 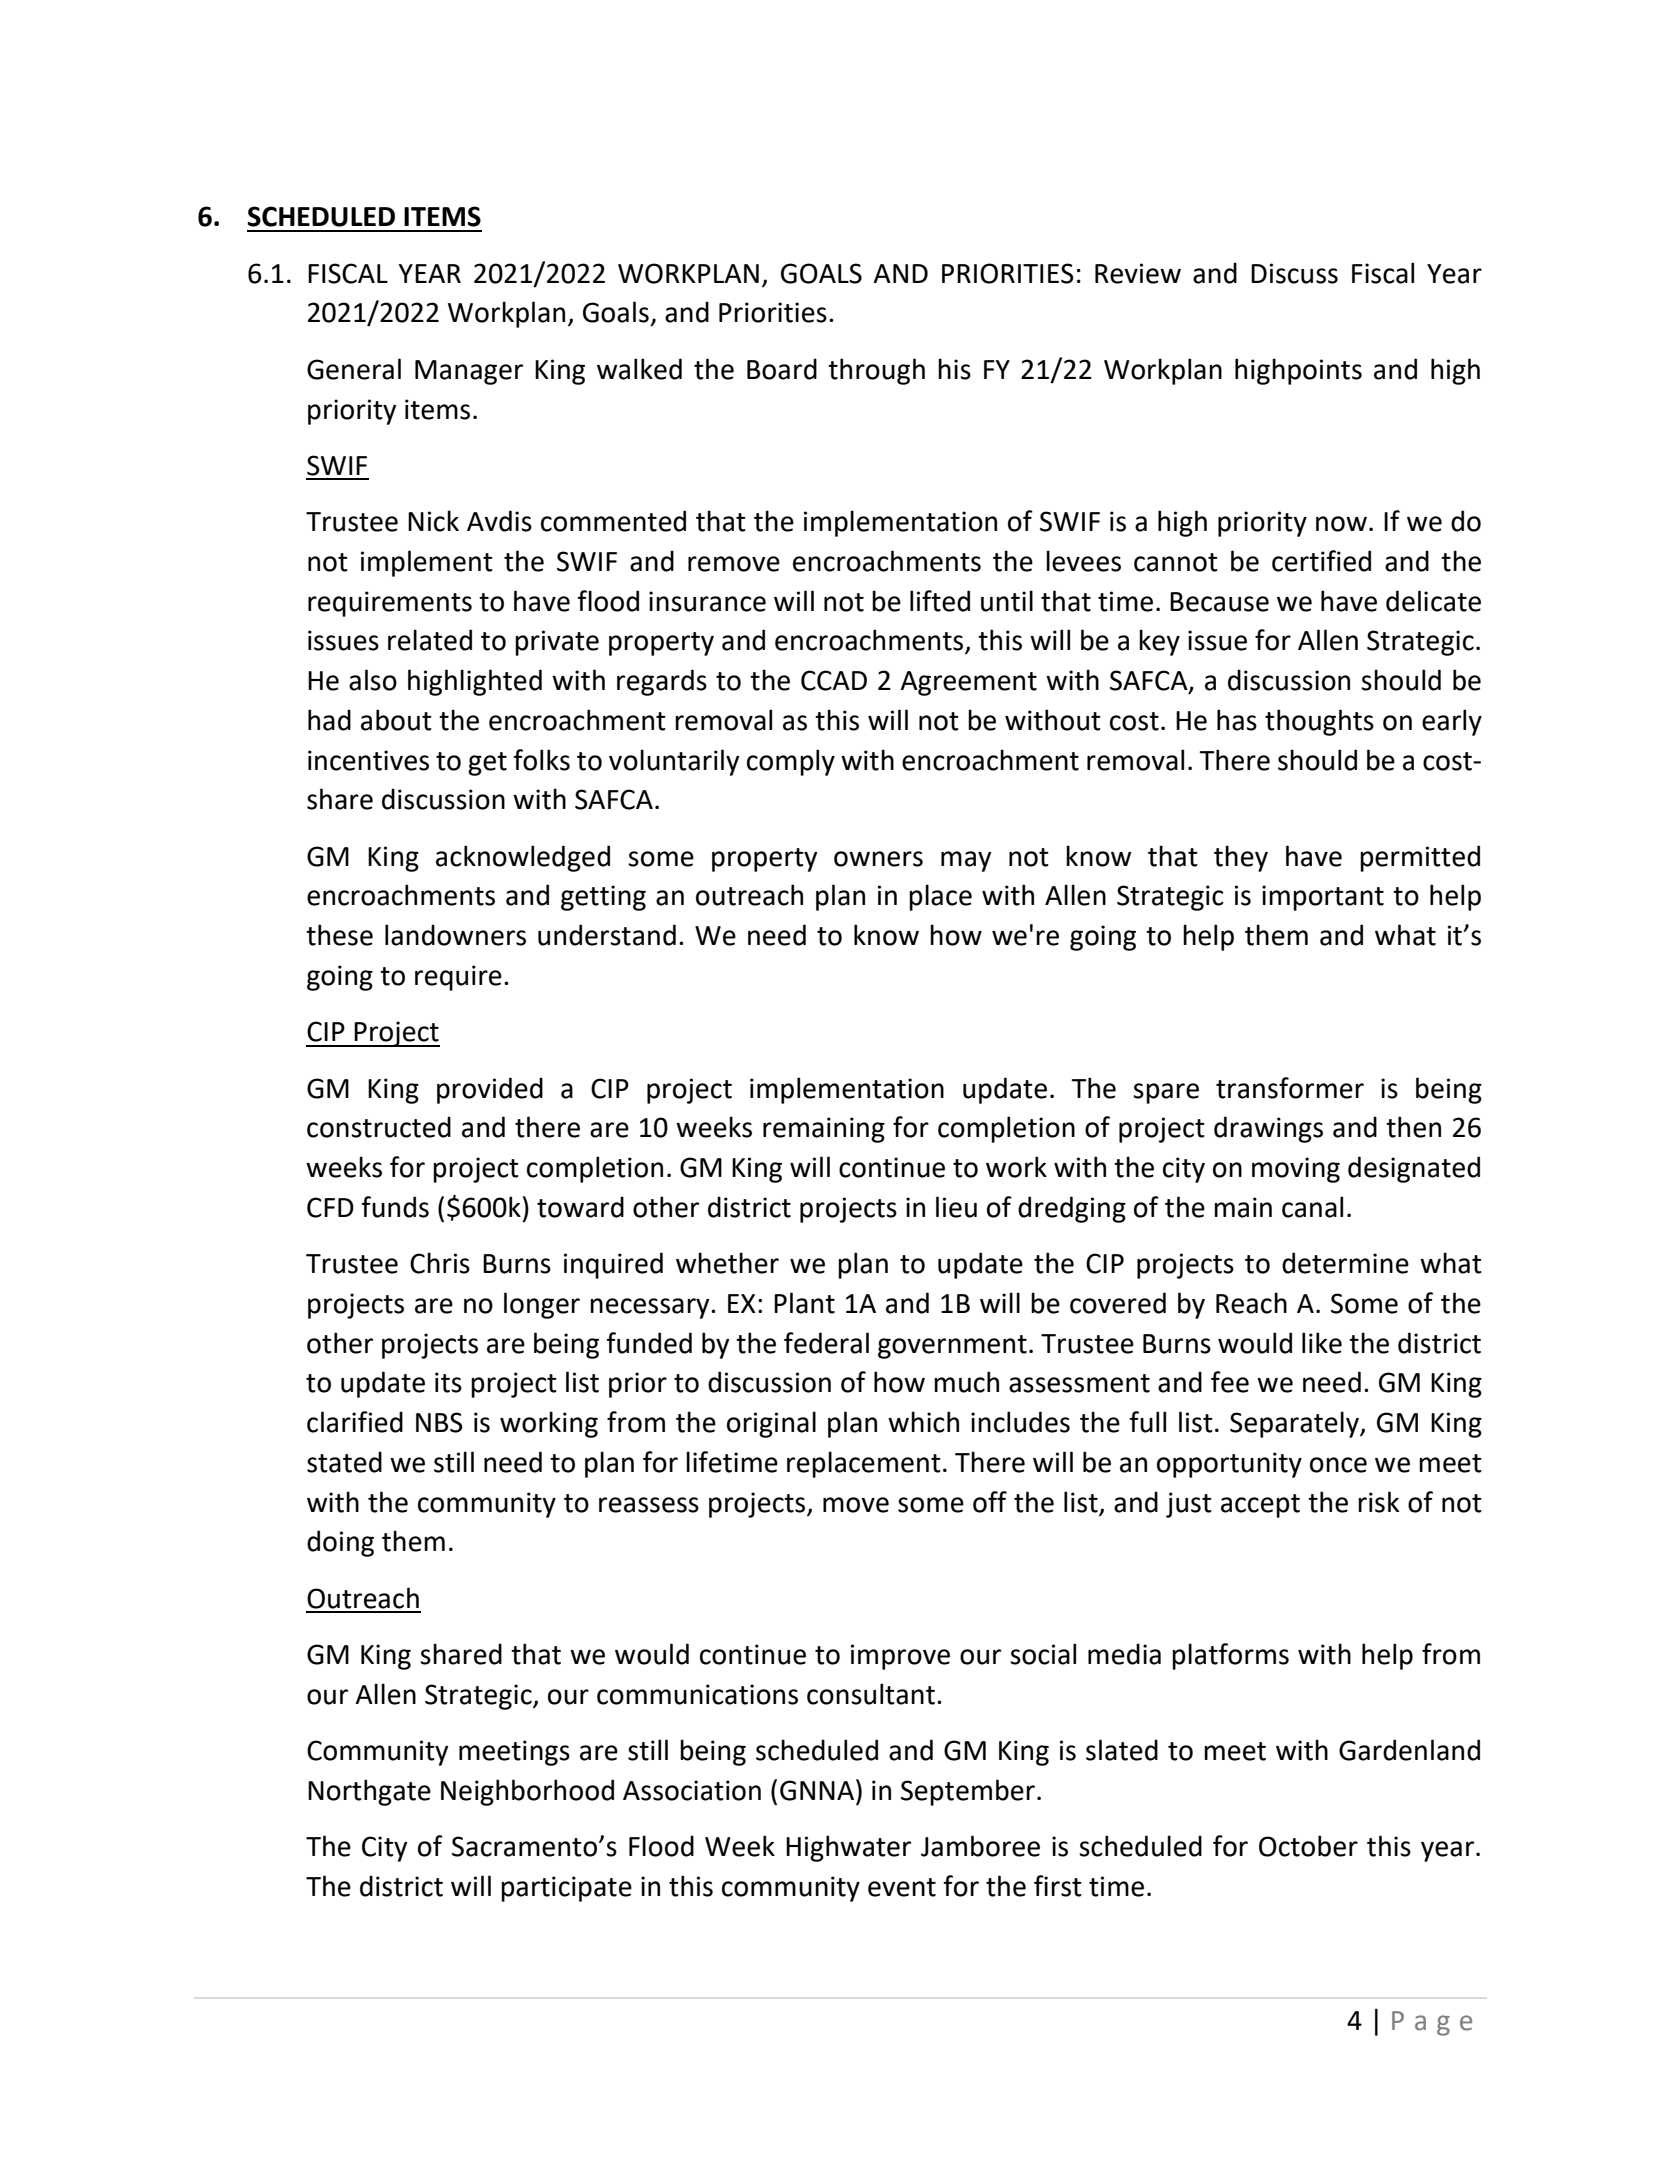 I want to click on event, so click(x=902, y=1887).
